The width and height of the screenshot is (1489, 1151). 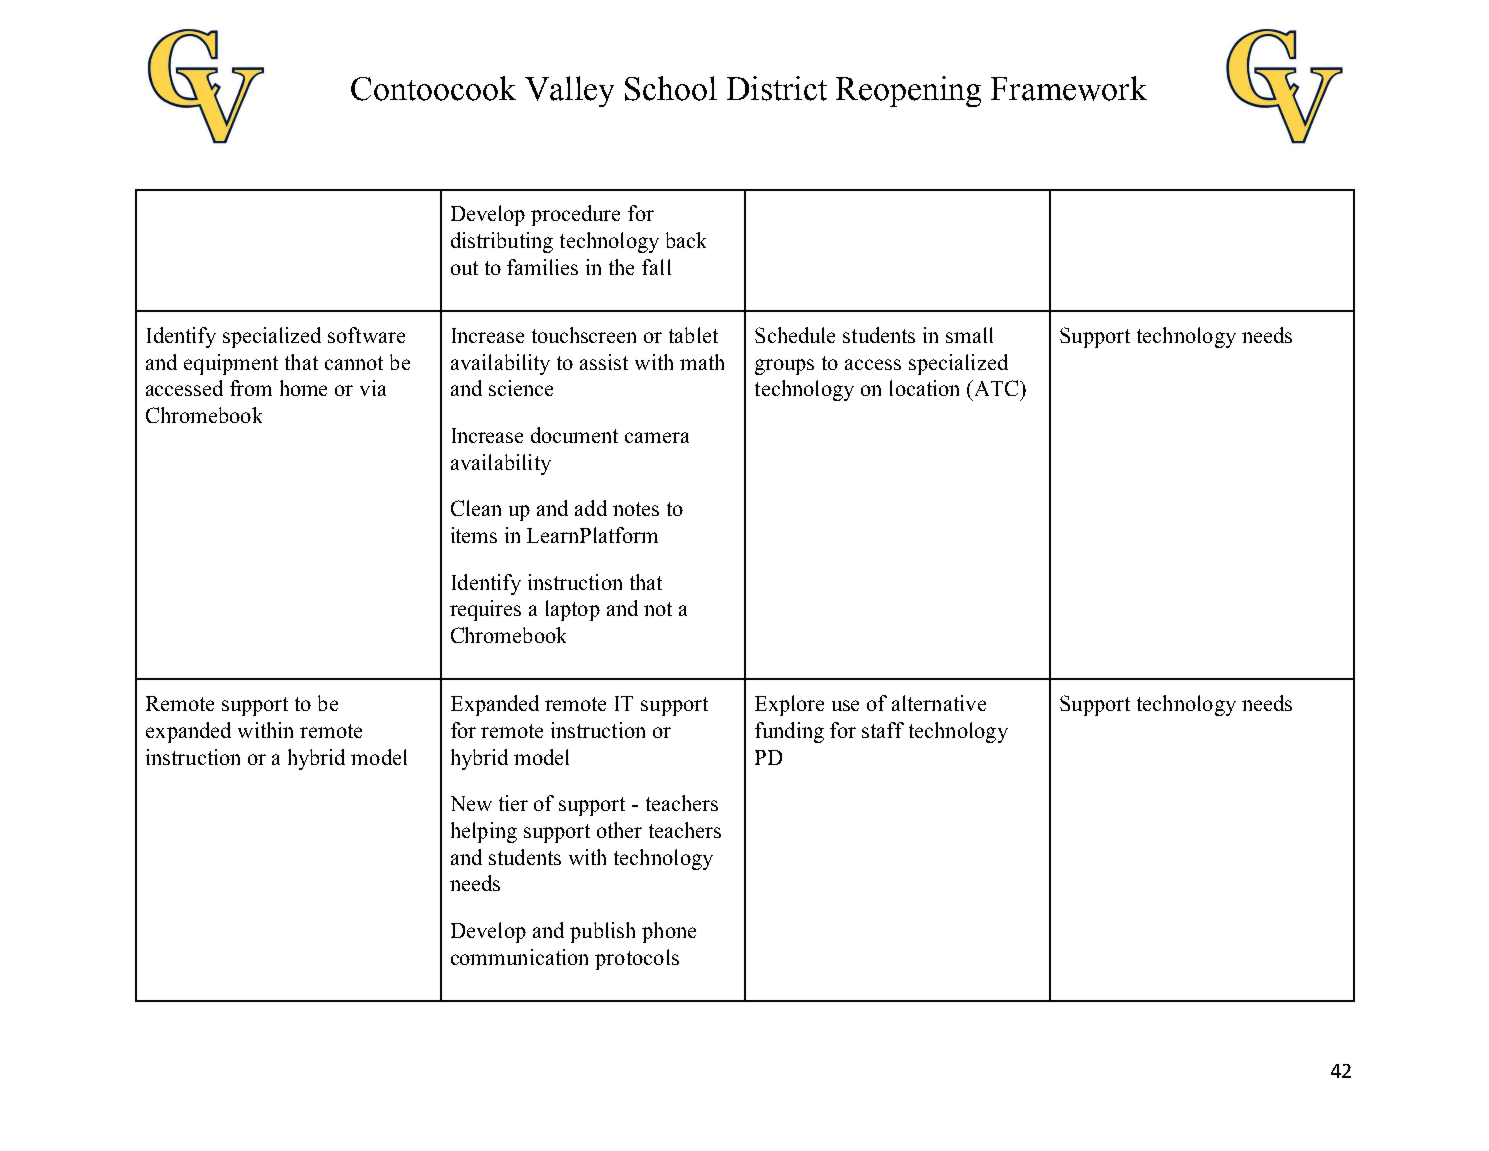 I want to click on software, so click(x=366, y=335).
